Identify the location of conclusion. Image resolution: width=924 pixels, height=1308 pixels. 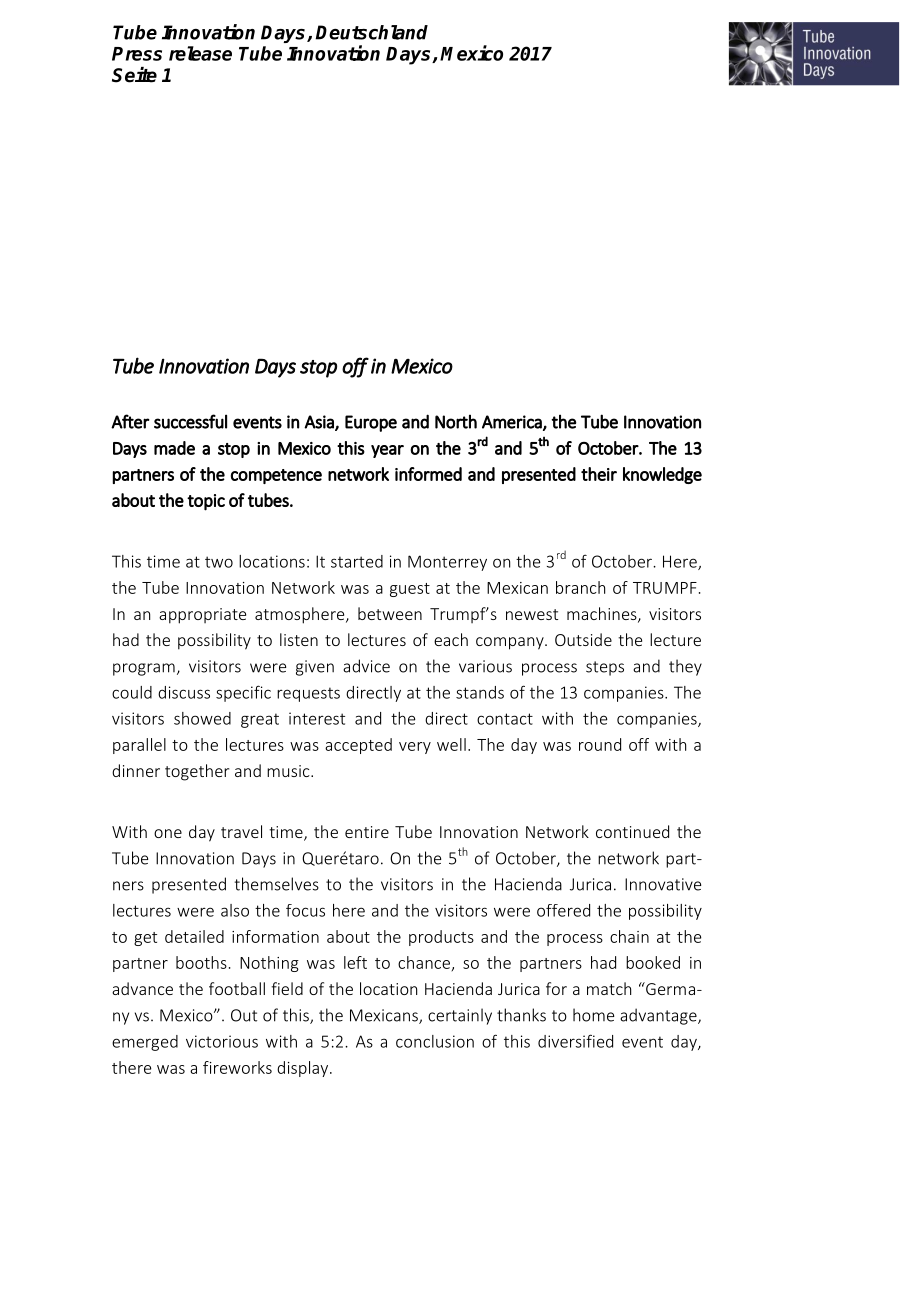
(435, 1041).
